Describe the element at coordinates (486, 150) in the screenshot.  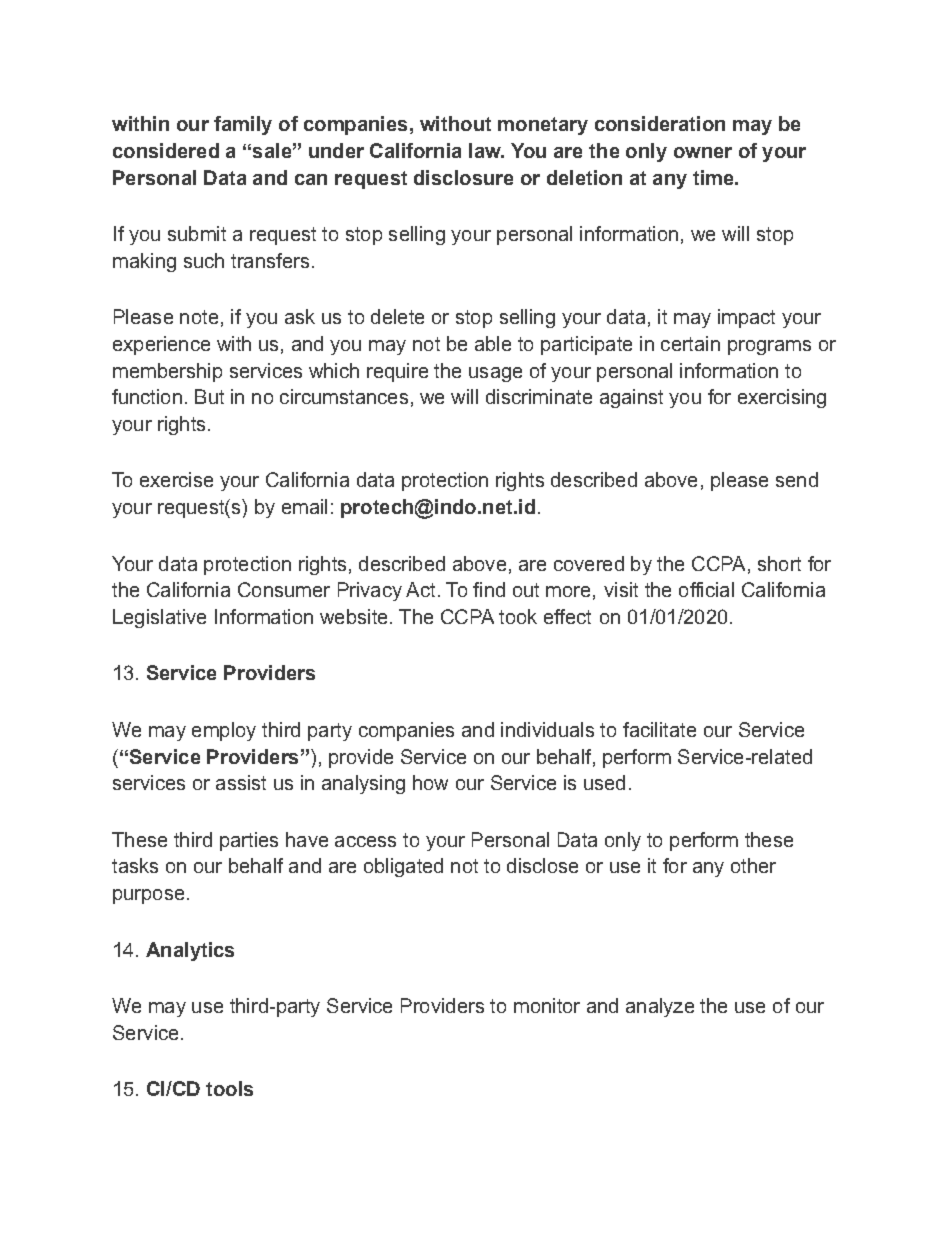
I see `law` at that location.
